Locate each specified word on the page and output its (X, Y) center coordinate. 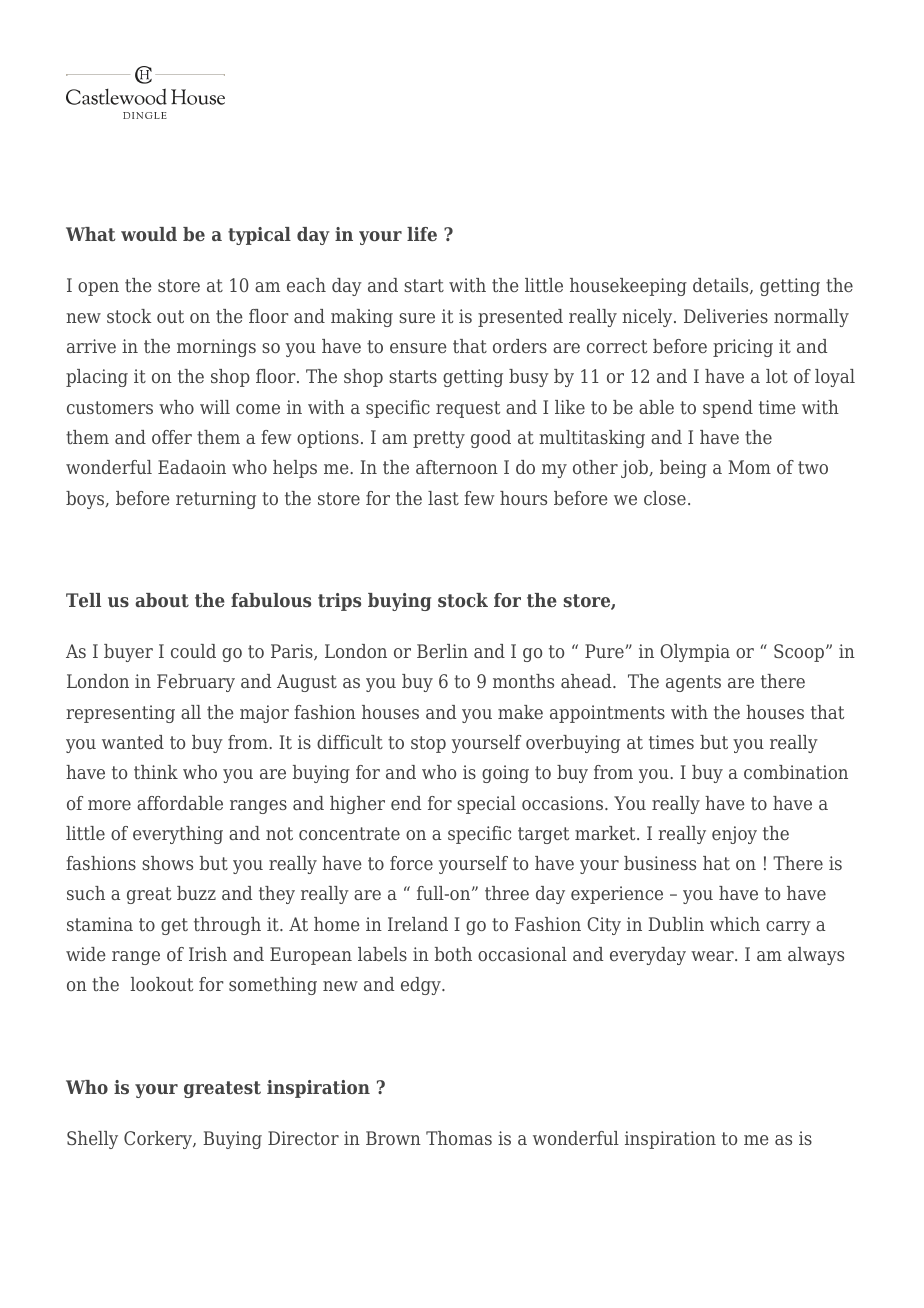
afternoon (457, 467)
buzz (196, 893)
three (507, 893)
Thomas (459, 1138)
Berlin (442, 651)
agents (693, 683)
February (196, 683)
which (735, 924)
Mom (749, 467)
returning (216, 500)
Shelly (92, 1140)
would (149, 234)
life (422, 234)
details (722, 286)
